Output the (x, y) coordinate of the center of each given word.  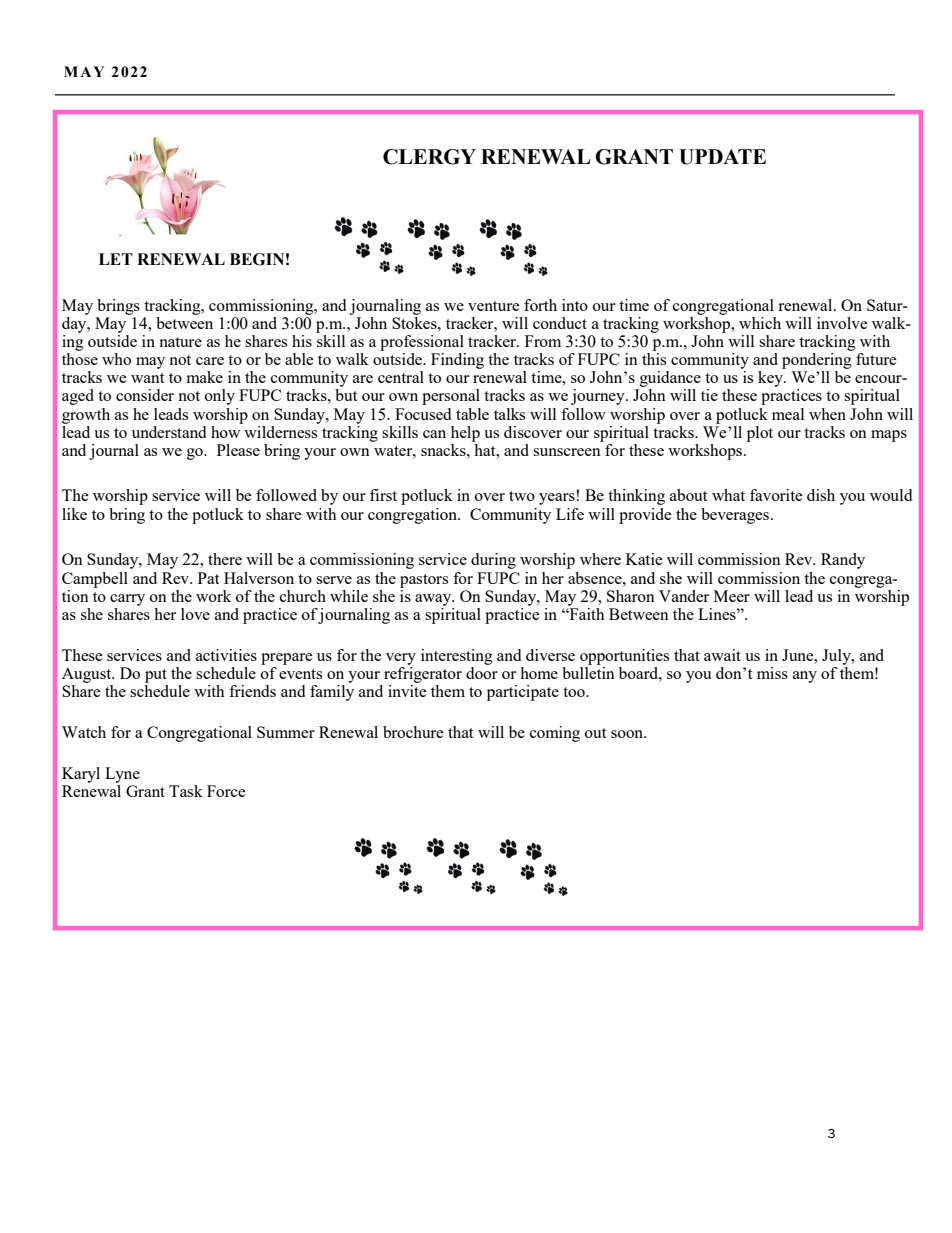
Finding (457, 361)
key (771, 379)
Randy (843, 561)
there (225, 559)
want (147, 378)
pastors (424, 581)
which (760, 323)
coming (555, 734)
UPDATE (722, 157)
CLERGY (429, 157)
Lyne (122, 775)
